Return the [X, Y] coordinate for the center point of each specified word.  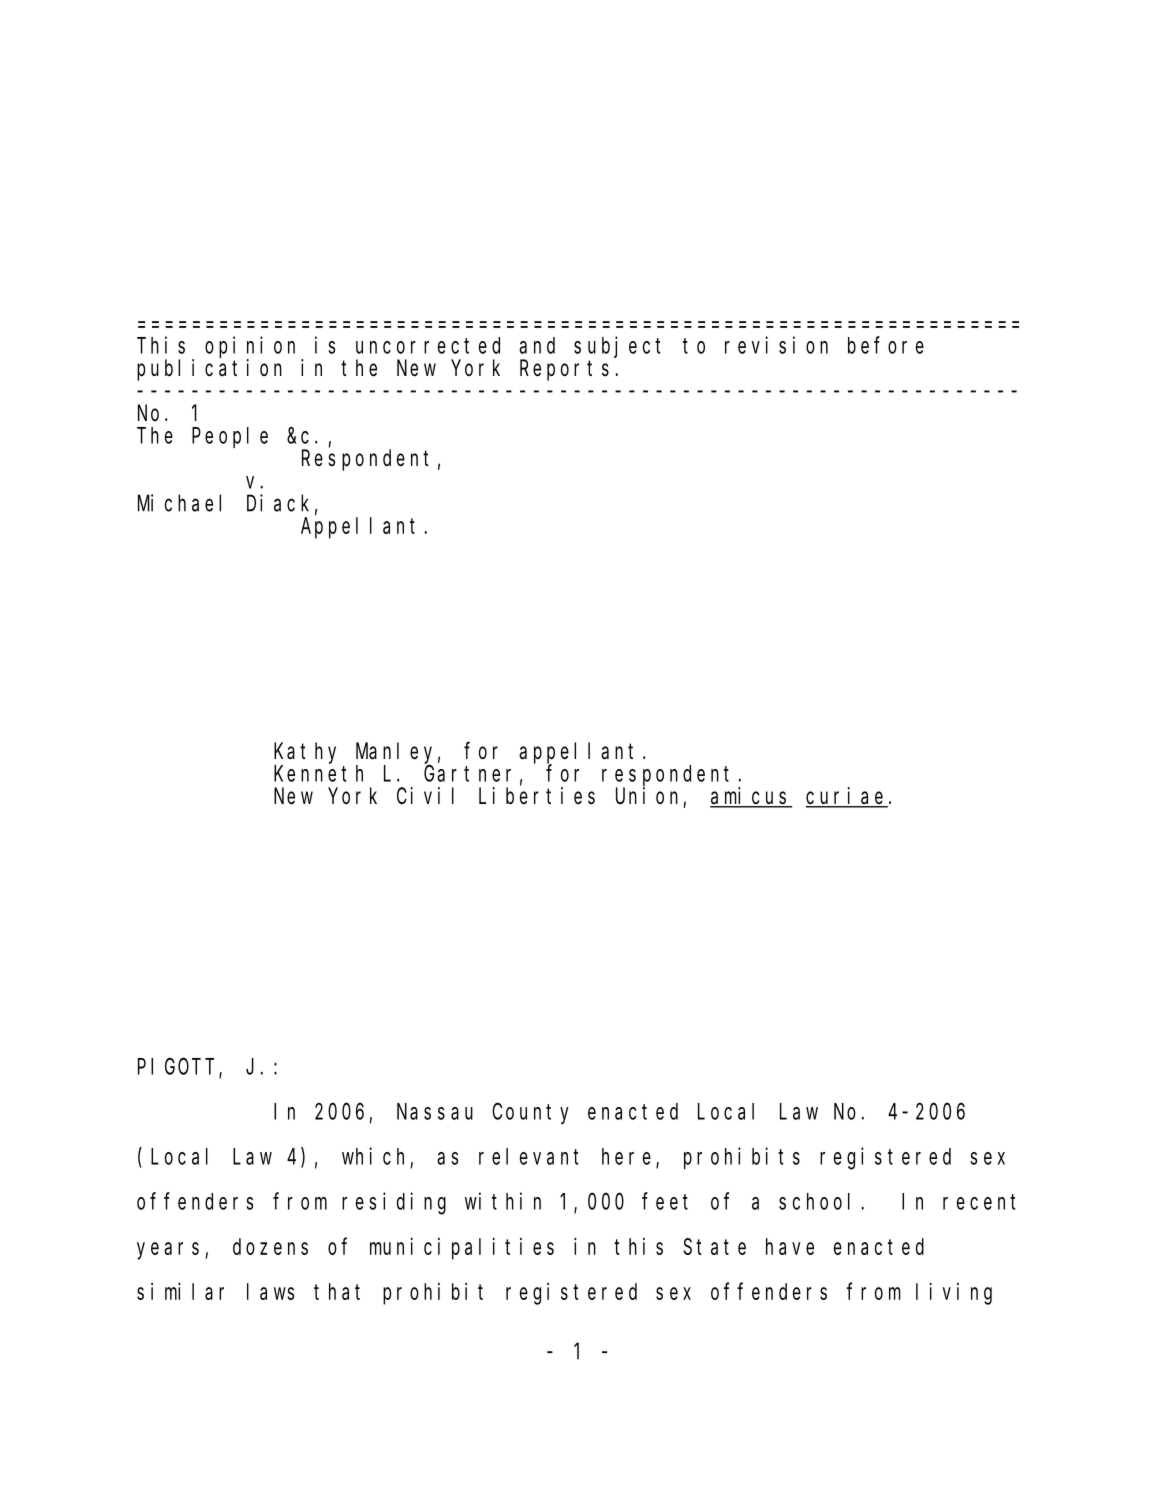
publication [209, 370]
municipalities [462, 1249]
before [886, 345]
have [790, 1246]
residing [394, 1203]
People [230, 437]
